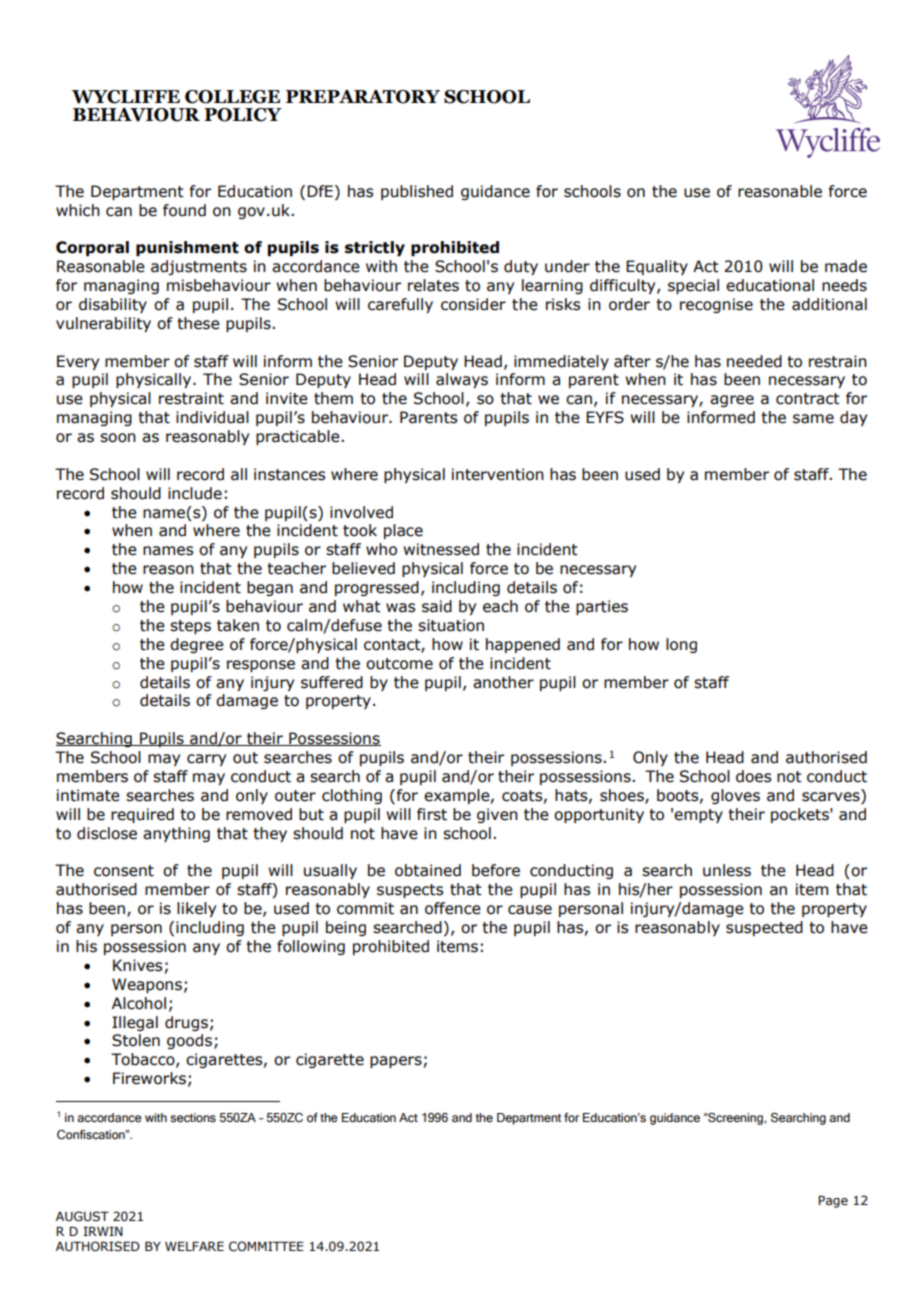 This screenshot has height=1308, width=924. I want to click on Knives, so click(137, 965).
